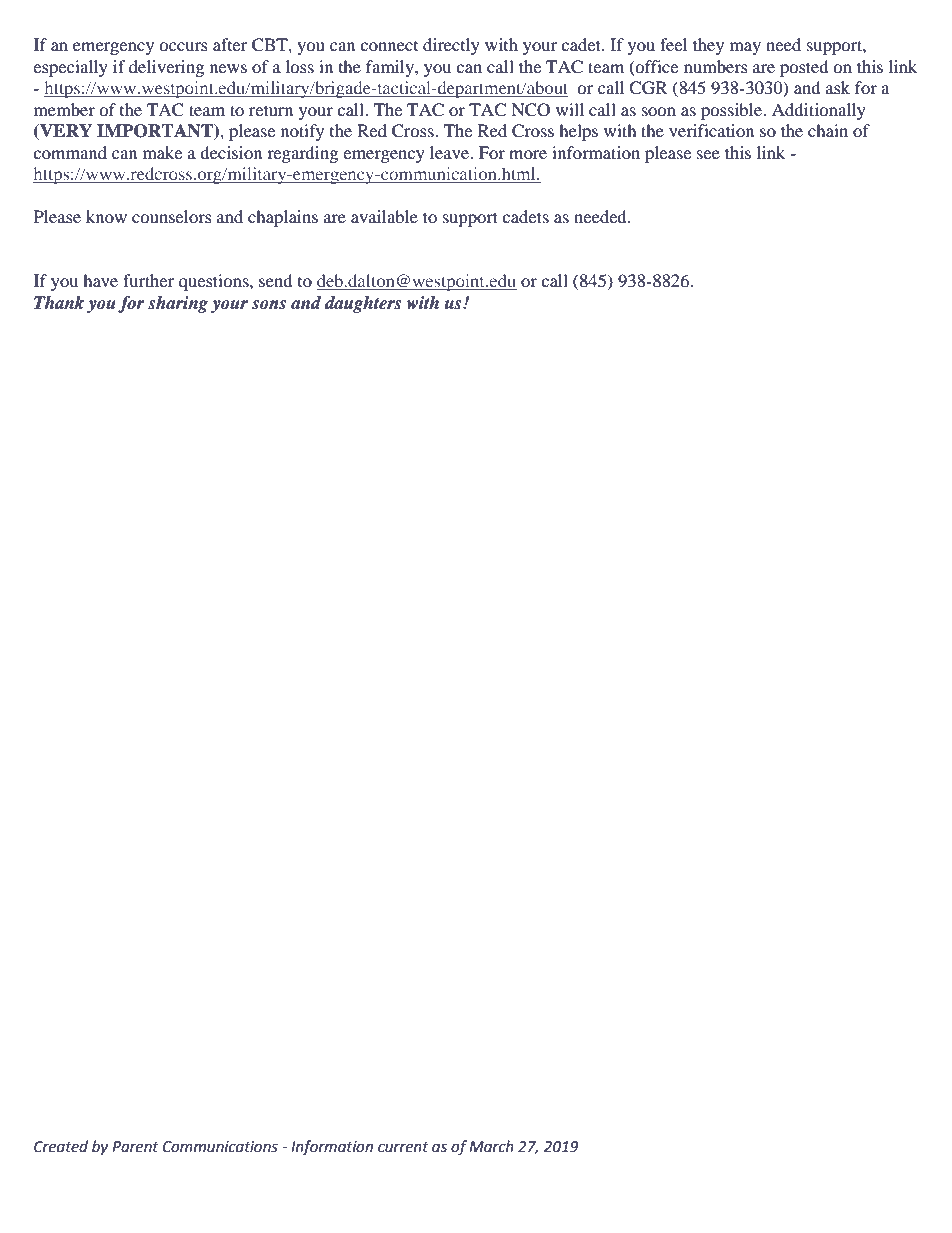 The width and height of the image is (952, 1233). What do you see at coordinates (61, 1146) in the image?
I see `Created` at bounding box center [61, 1146].
